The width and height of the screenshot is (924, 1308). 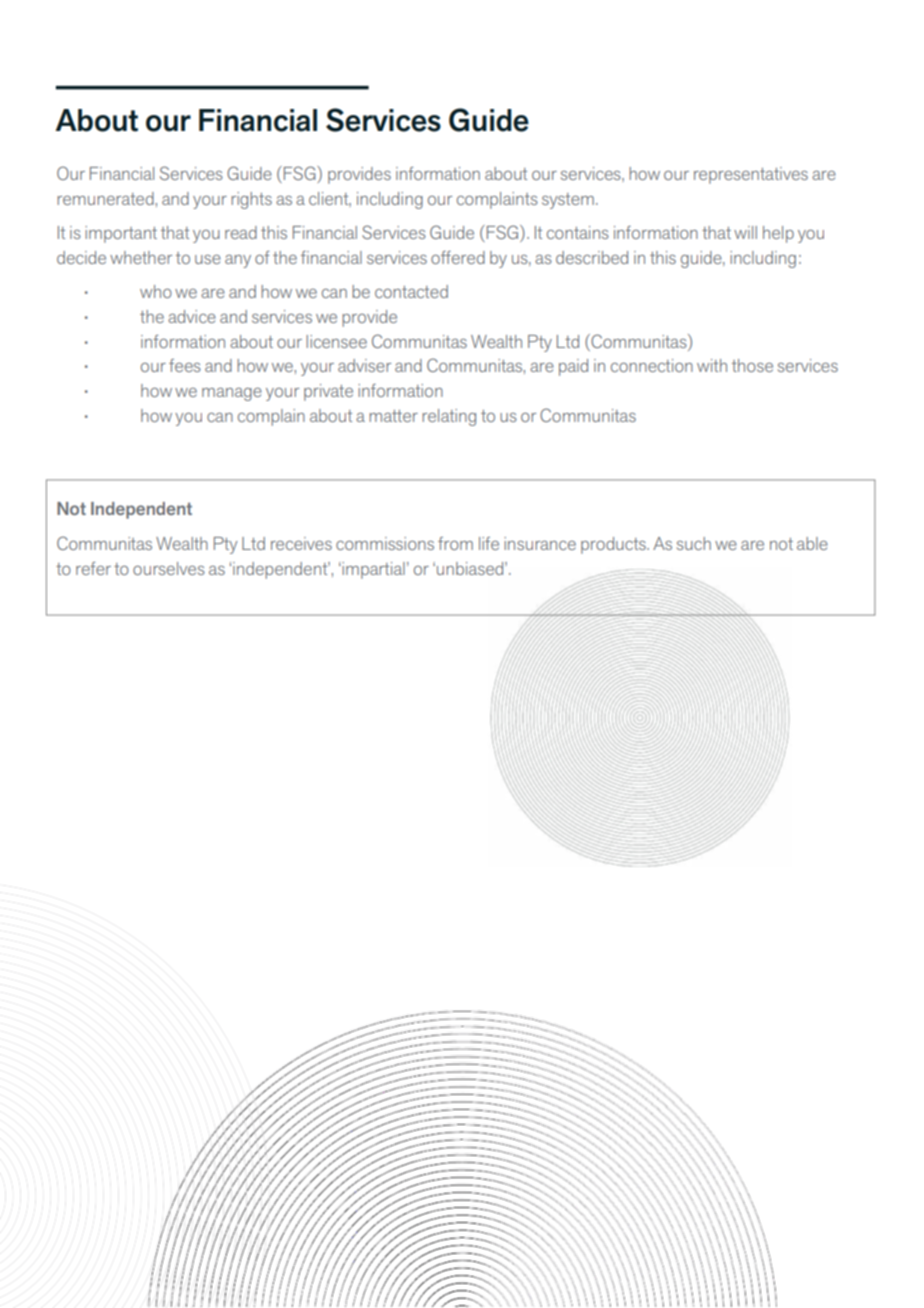 What do you see at coordinates (411, 291) in the screenshot?
I see `contacted` at bounding box center [411, 291].
